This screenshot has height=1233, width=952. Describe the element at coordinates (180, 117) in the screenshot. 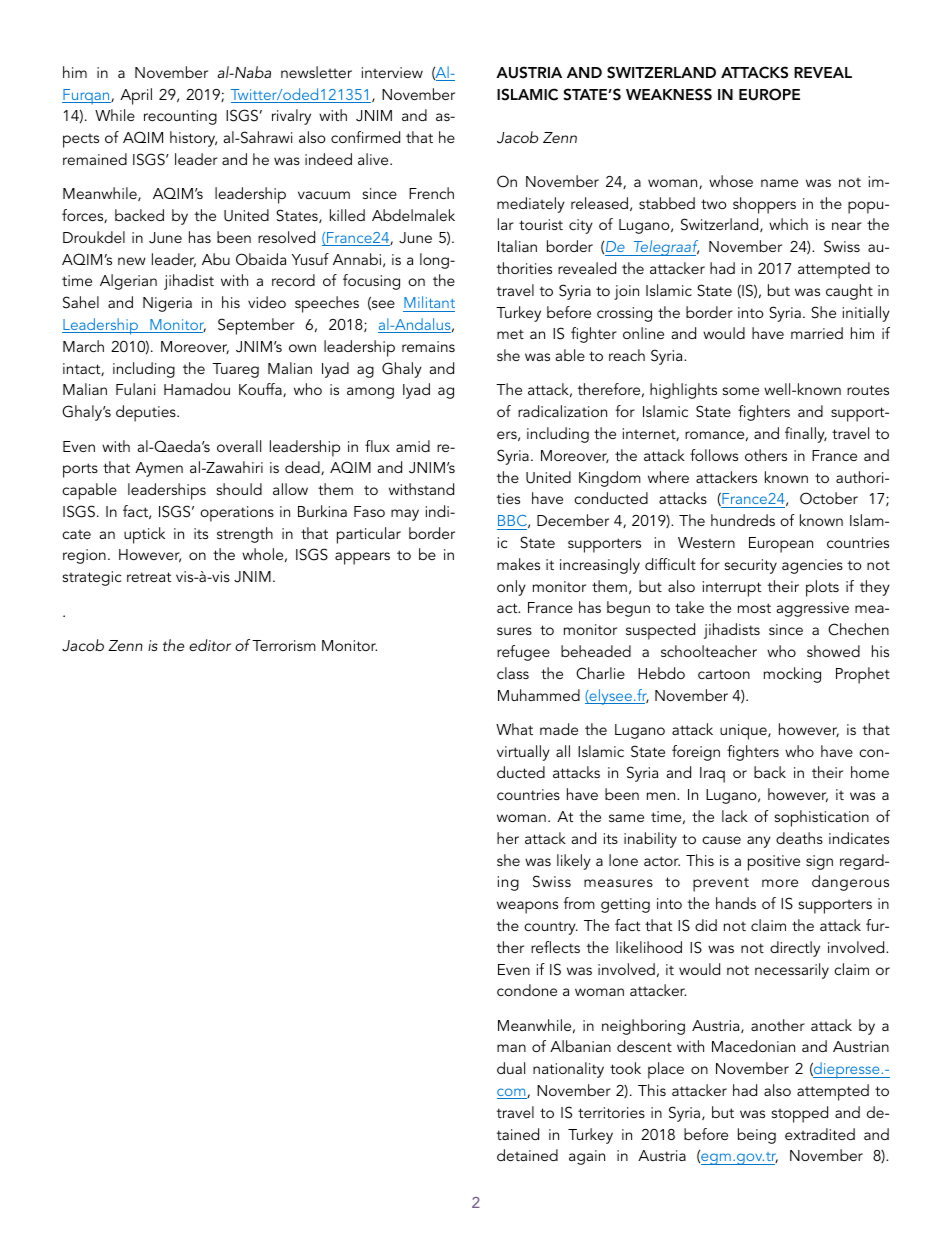

I see `recounting` at that location.
